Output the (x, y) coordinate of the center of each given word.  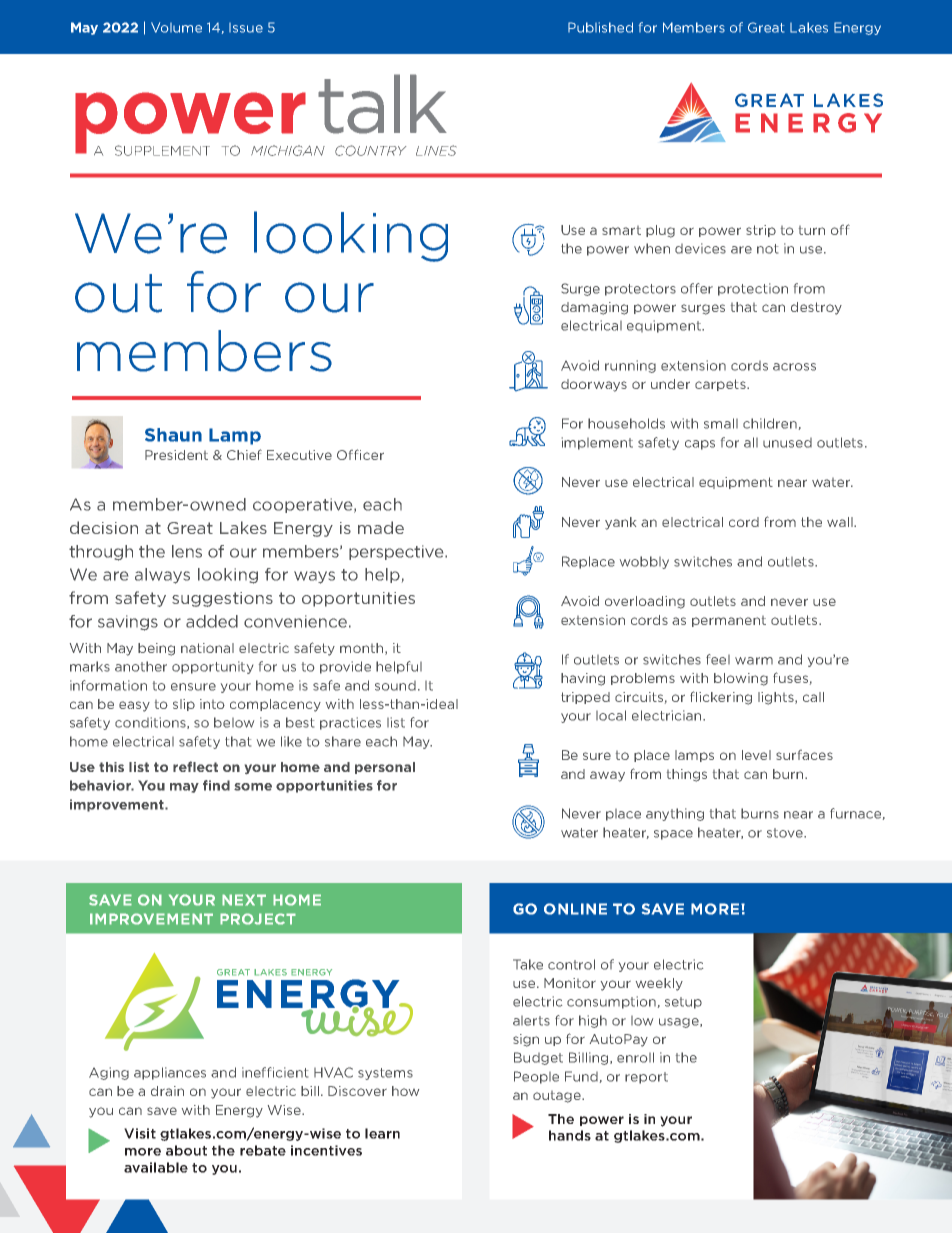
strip (761, 231)
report (646, 1078)
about (186, 1150)
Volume (176, 27)
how (405, 1091)
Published (600, 27)
